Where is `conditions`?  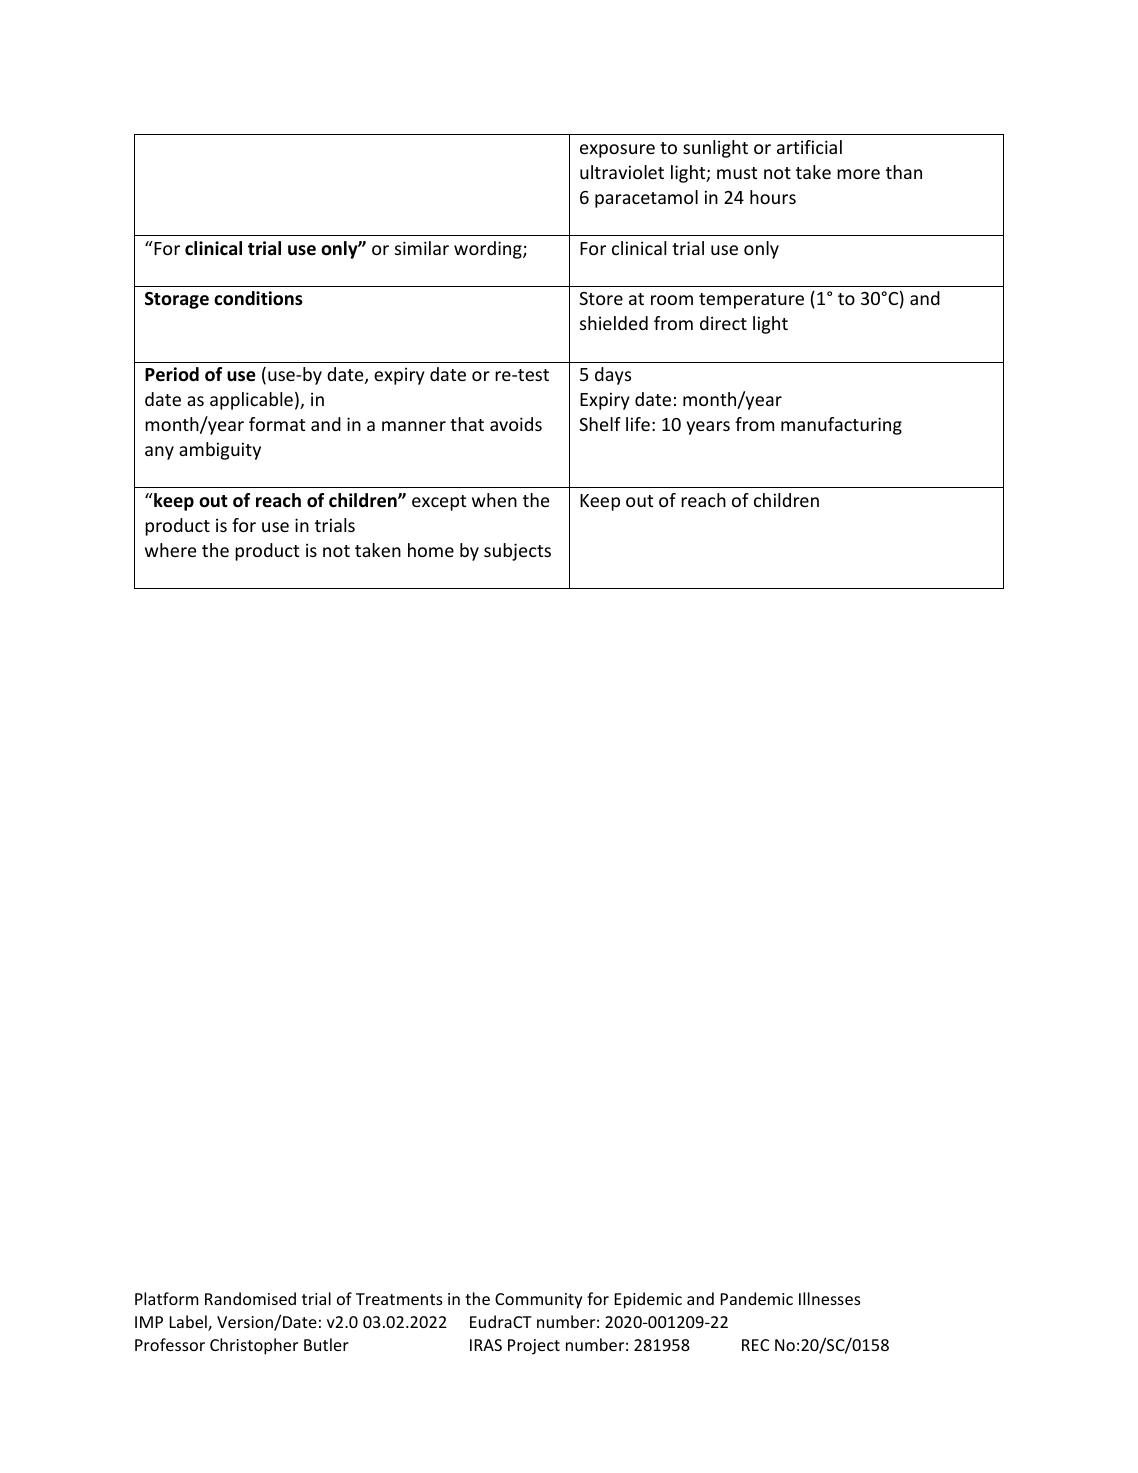
conditions is located at coordinates (258, 298).
